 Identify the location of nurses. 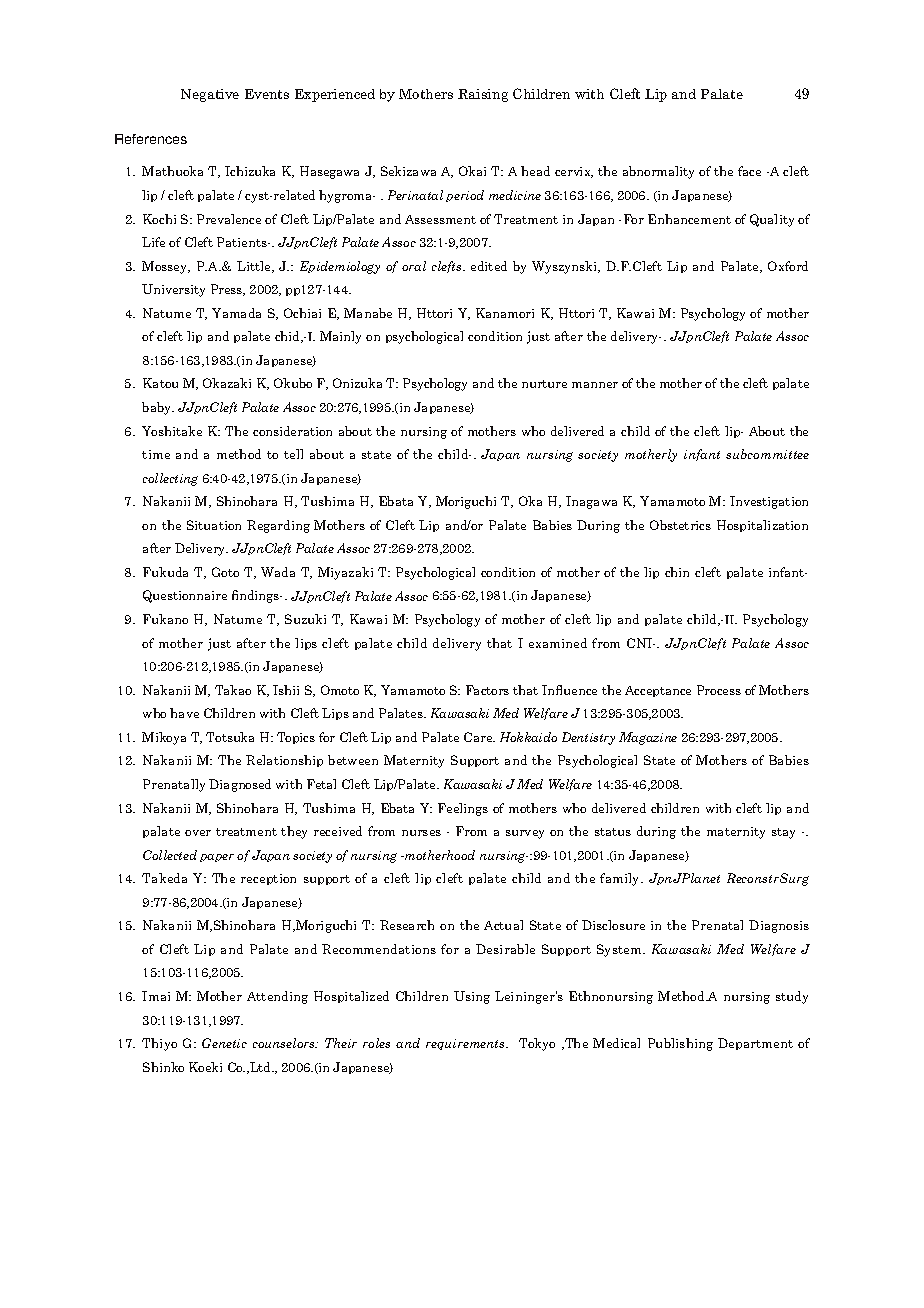
(421, 833).
